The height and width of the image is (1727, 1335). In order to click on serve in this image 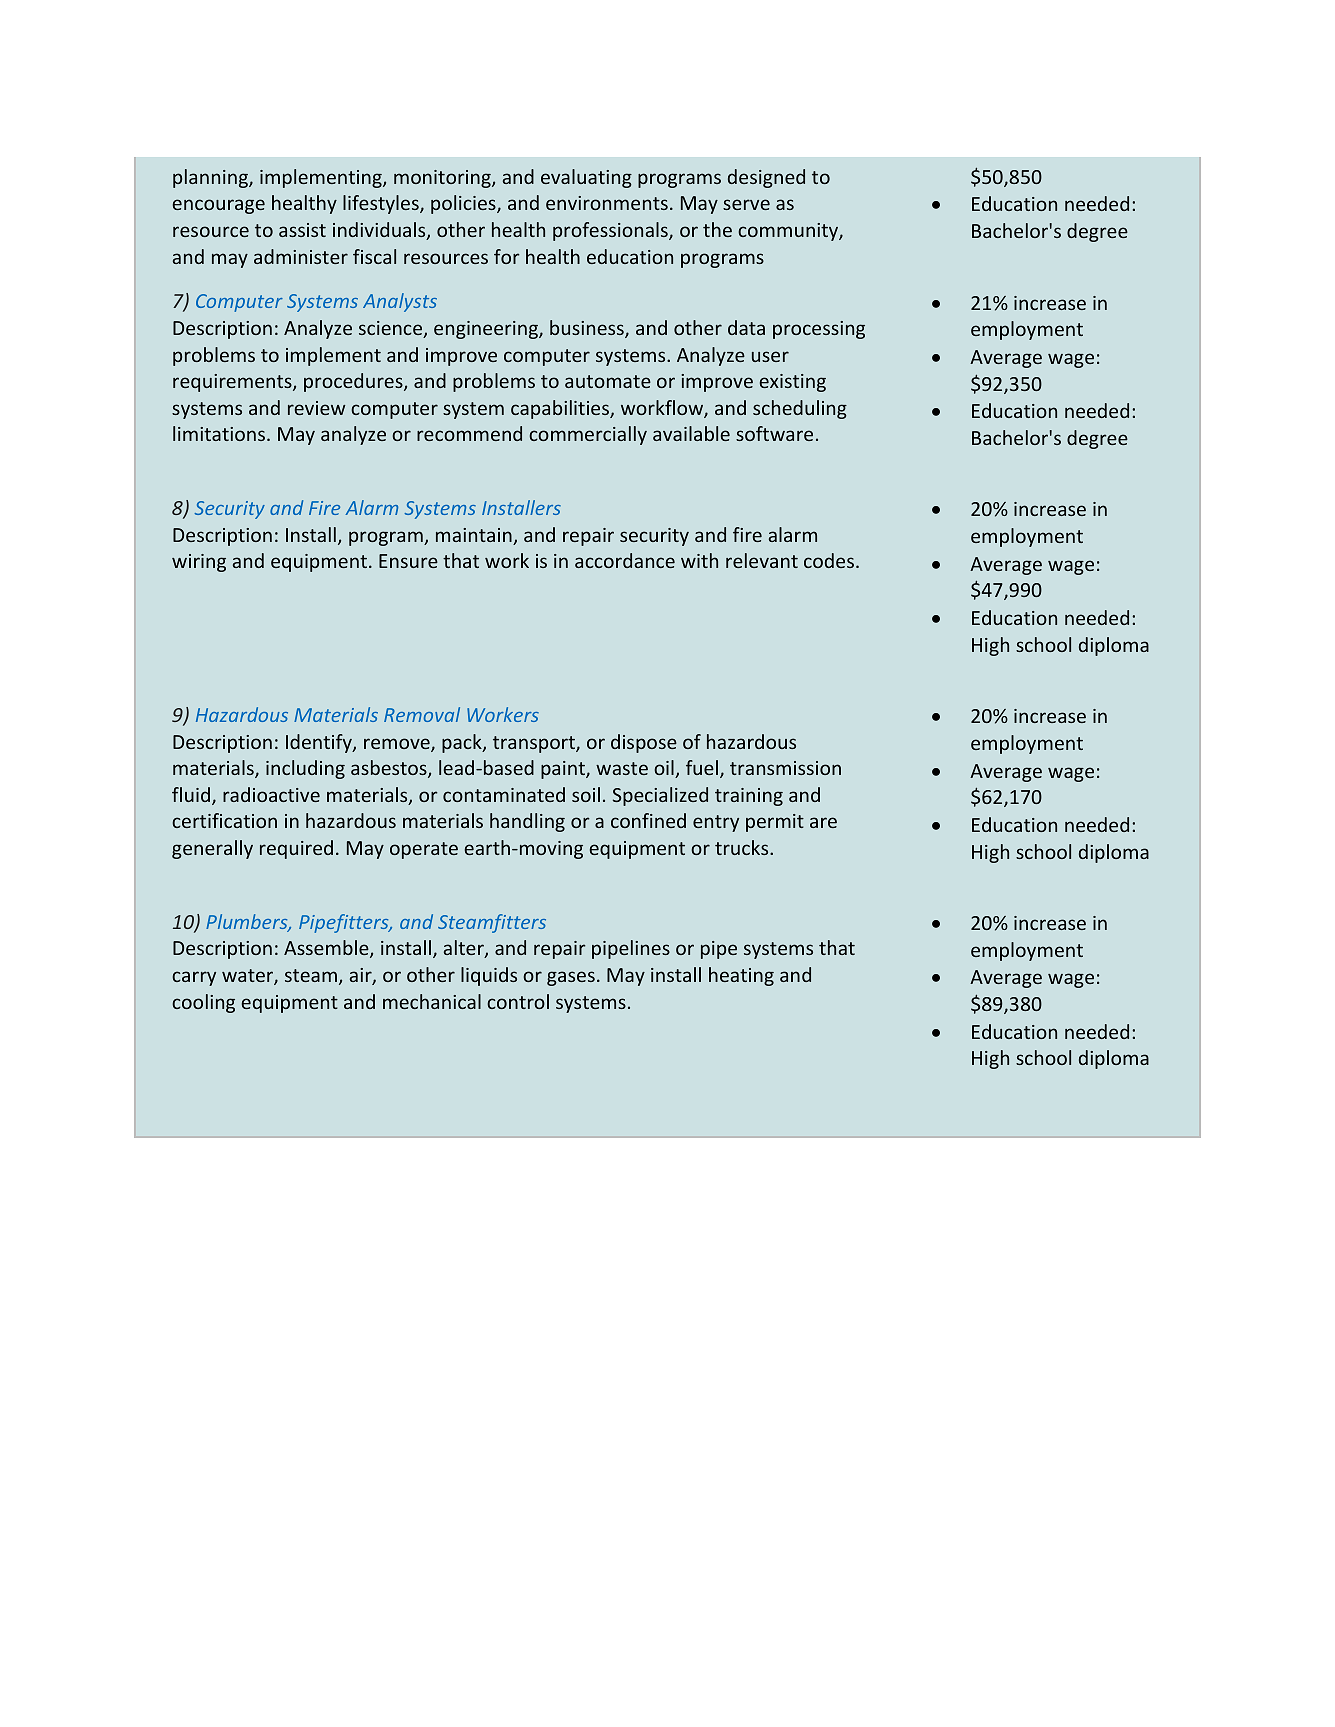, I will do `click(746, 204)`.
